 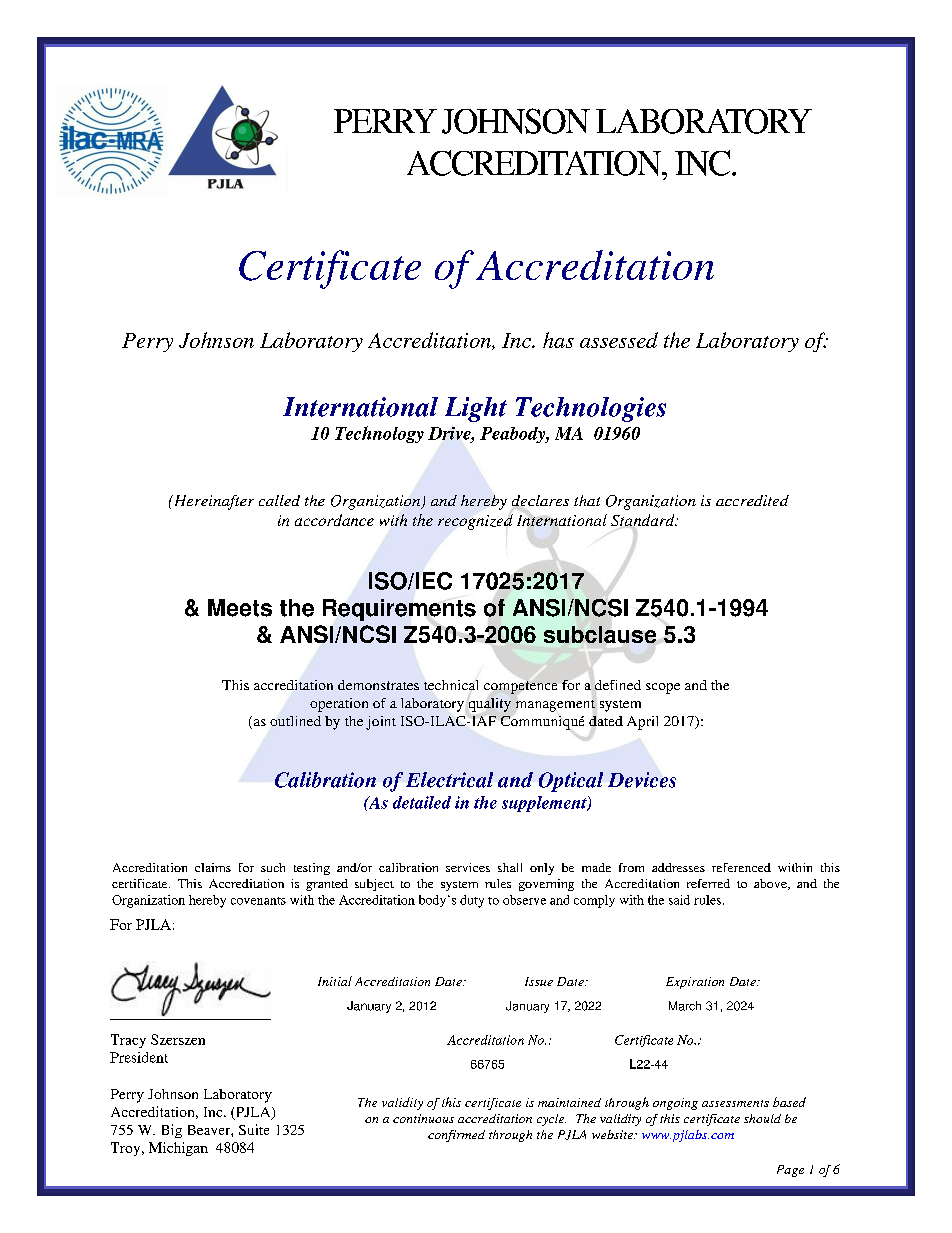 What do you see at coordinates (644, 520) in the screenshot?
I see `Standard` at bounding box center [644, 520].
